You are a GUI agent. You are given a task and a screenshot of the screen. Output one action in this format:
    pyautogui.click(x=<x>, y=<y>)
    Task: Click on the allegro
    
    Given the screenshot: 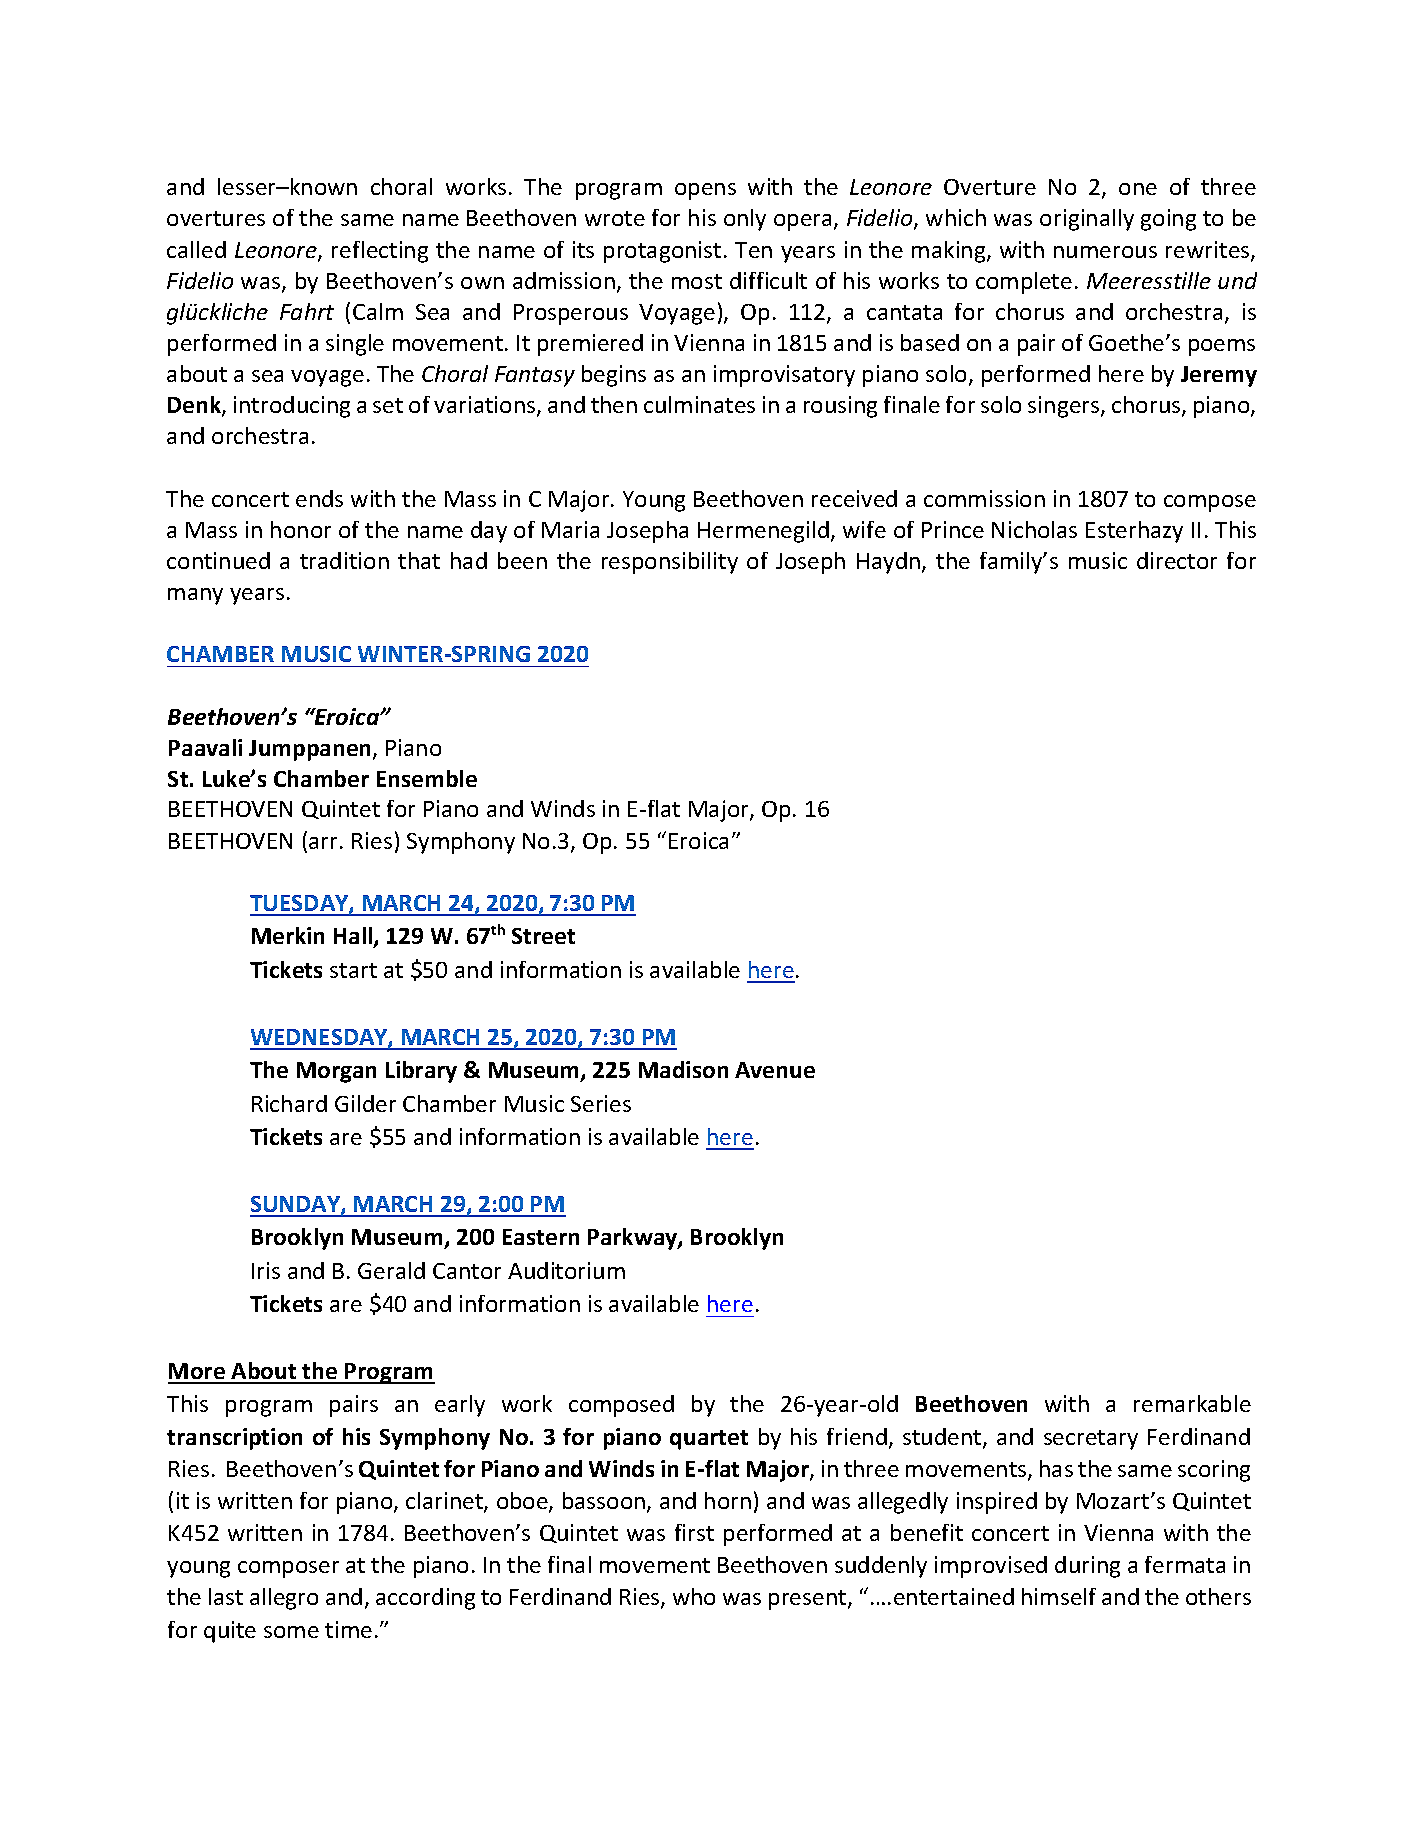 What is the action you would take?
    pyautogui.click(x=284, y=1599)
